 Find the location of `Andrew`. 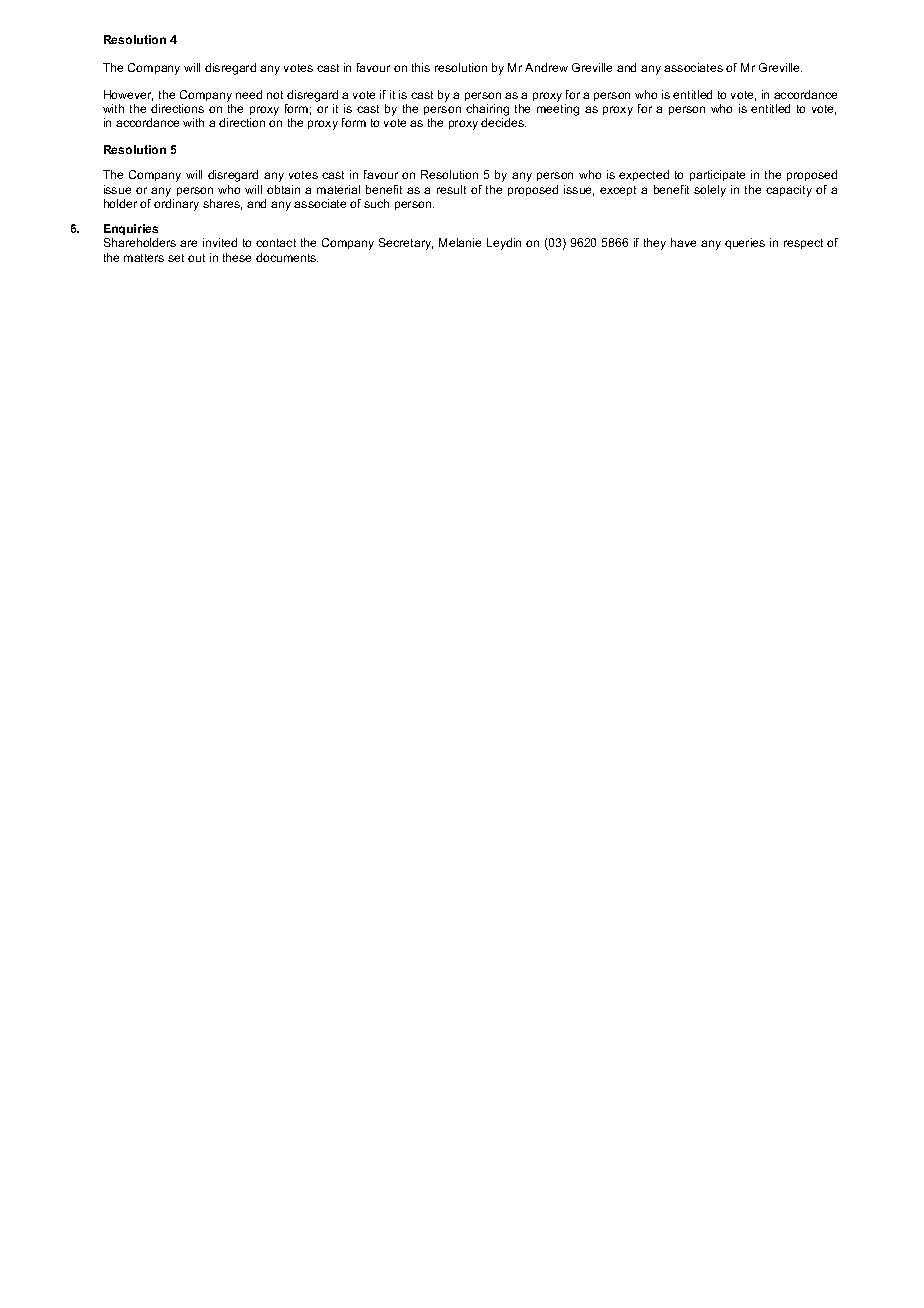

Andrew is located at coordinates (546, 67).
